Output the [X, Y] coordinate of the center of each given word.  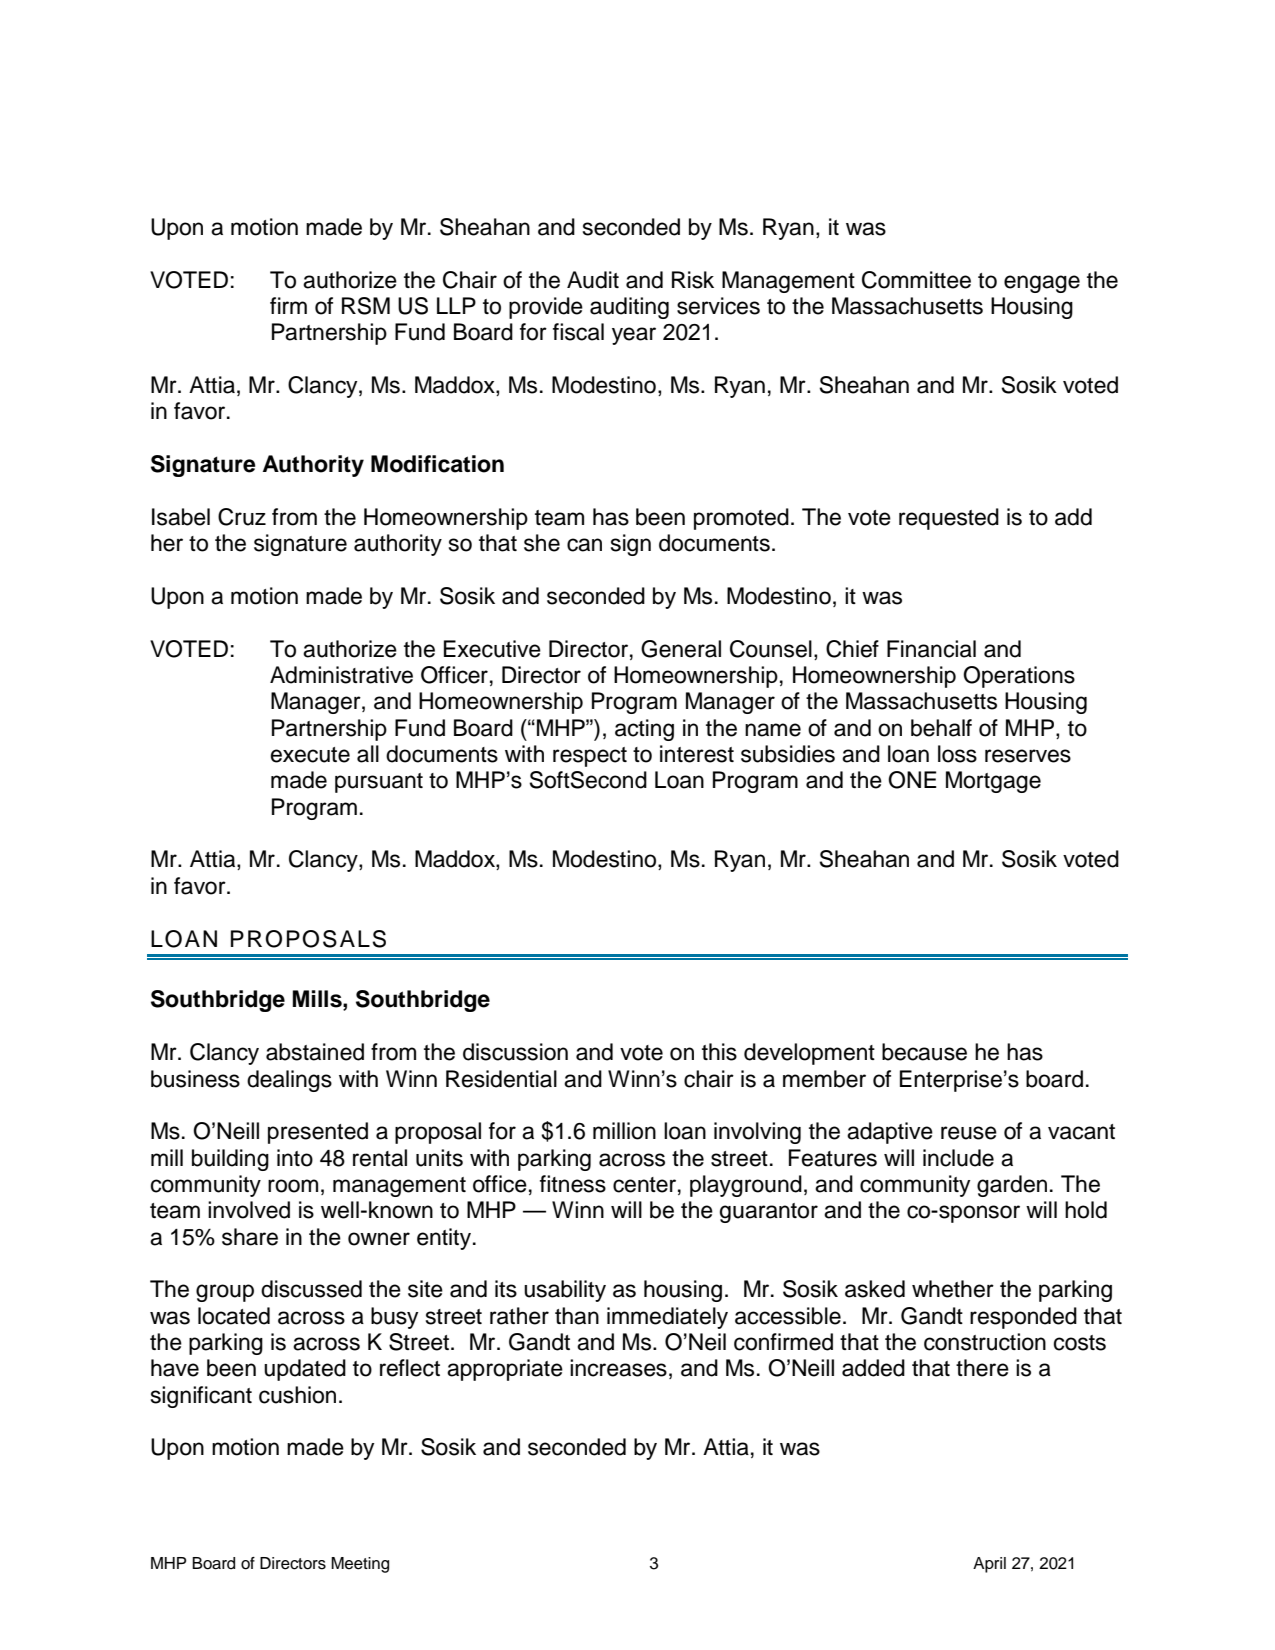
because [924, 1052]
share [250, 1237]
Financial [931, 649]
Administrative [341, 675]
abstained [315, 1052]
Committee [916, 280]
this [719, 1052]
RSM [366, 306]
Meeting [360, 1565]
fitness [573, 1184]
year [634, 336]
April [989, 1565]
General [681, 649]
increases [618, 1368]
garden [1012, 1186]
